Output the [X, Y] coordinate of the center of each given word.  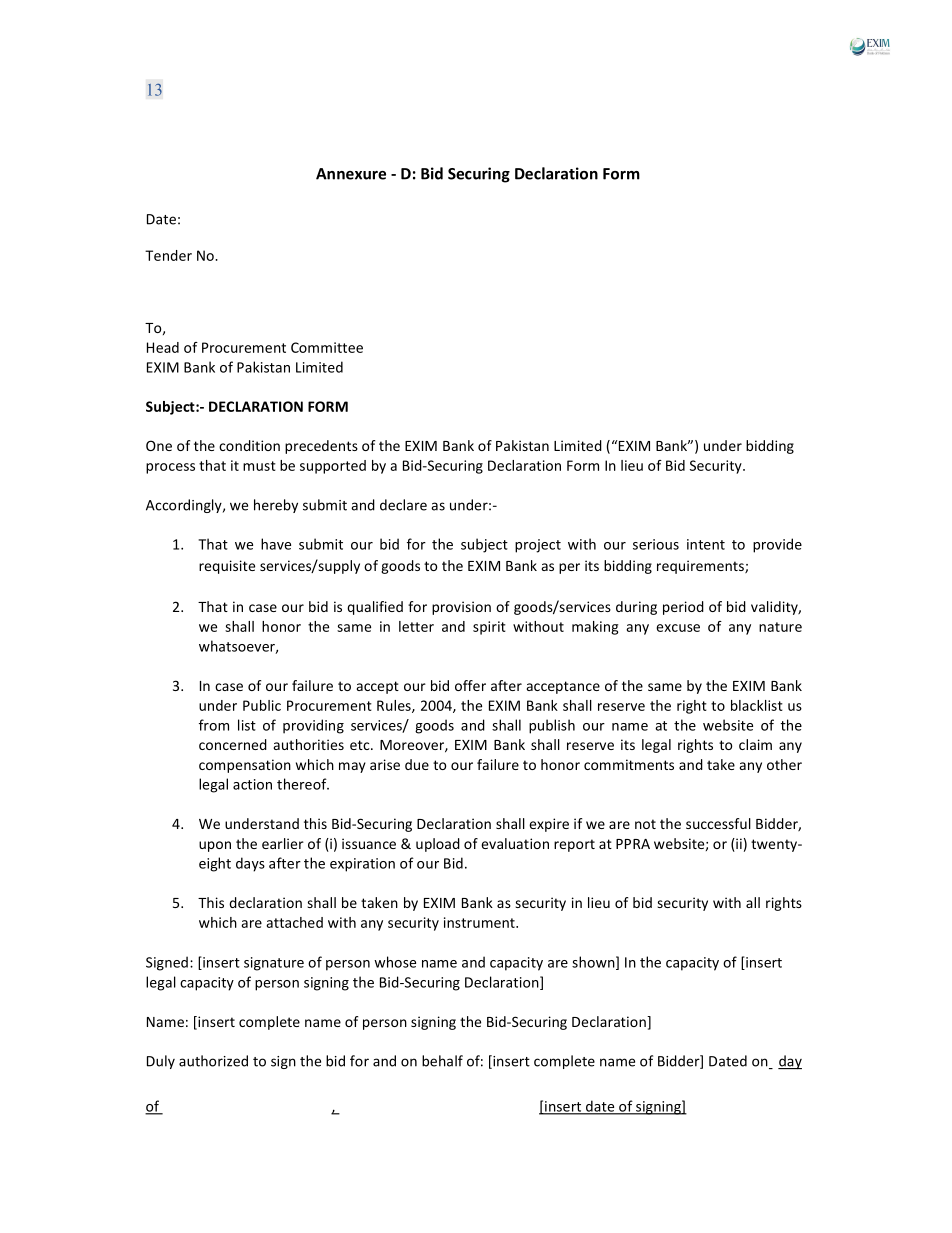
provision [461, 608]
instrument [480, 922]
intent [706, 544]
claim [755, 744]
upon [215, 846]
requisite [227, 567]
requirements [701, 567]
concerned [233, 744]
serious [656, 544]
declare [403, 505]
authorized [213, 1061]
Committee [327, 347]
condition [249, 445]
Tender [168, 255]
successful [718, 823]
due [417, 764]
